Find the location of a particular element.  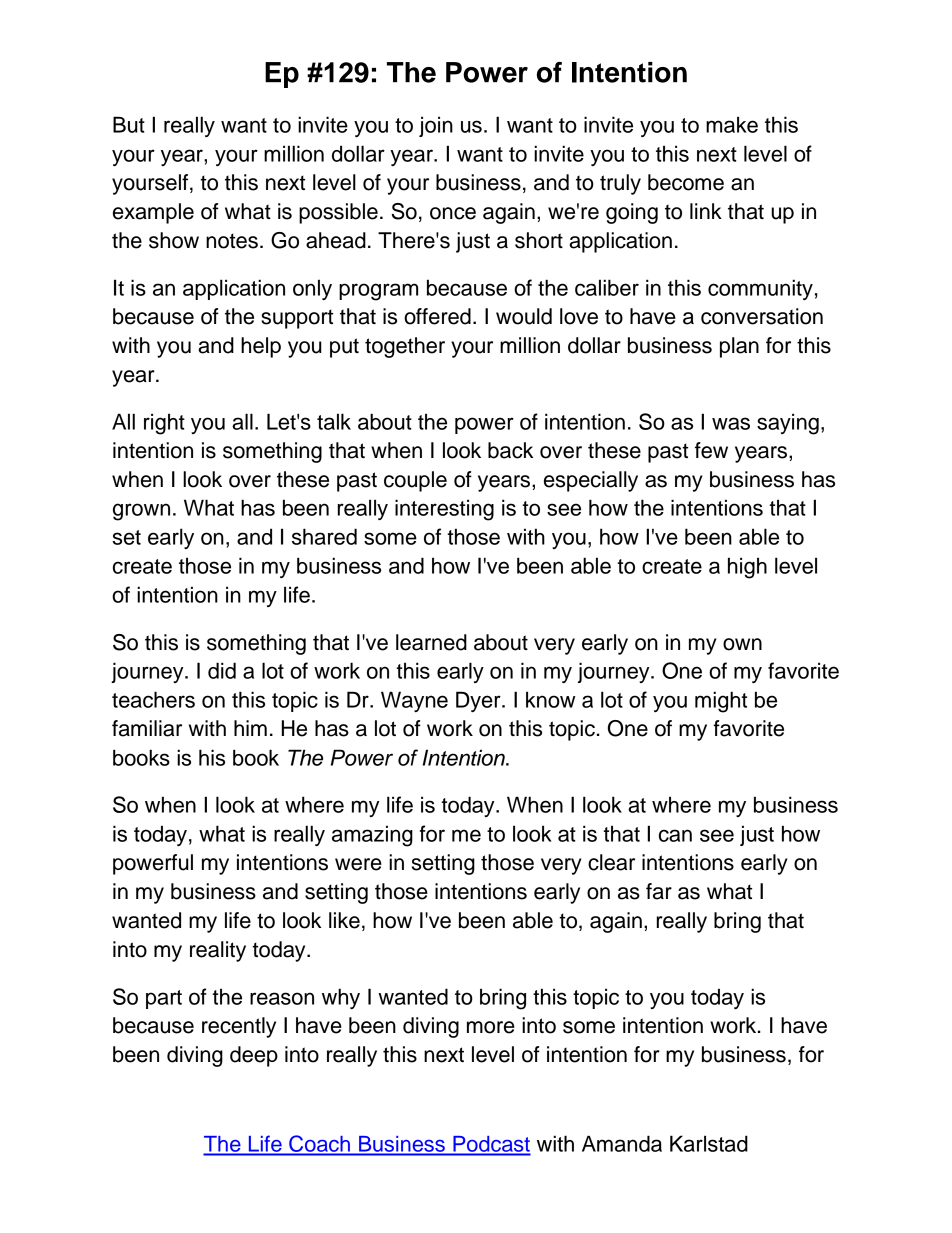

together is located at coordinates (405, 347).
